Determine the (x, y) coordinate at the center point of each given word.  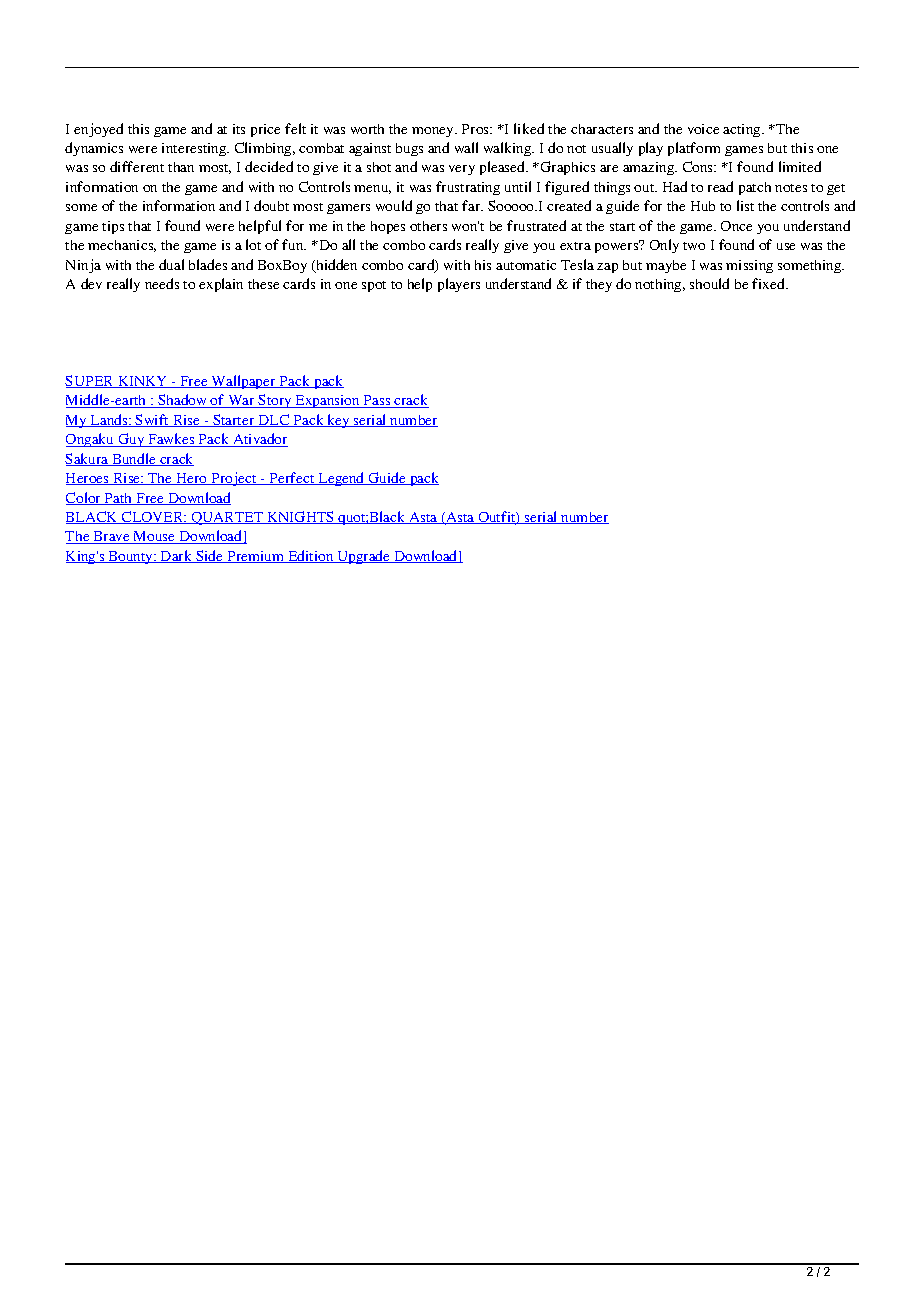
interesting (195, 149)
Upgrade (364, 557)
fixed (769, 283)
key (339, 421)
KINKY (143, 382)
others (428, 226)
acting (743, 130)
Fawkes (171, 440)
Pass (377, 401)
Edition (311, 556)
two (694, 246)
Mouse (154, 537)
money (434, 132)
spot (374, 286)
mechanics (122, 246)
